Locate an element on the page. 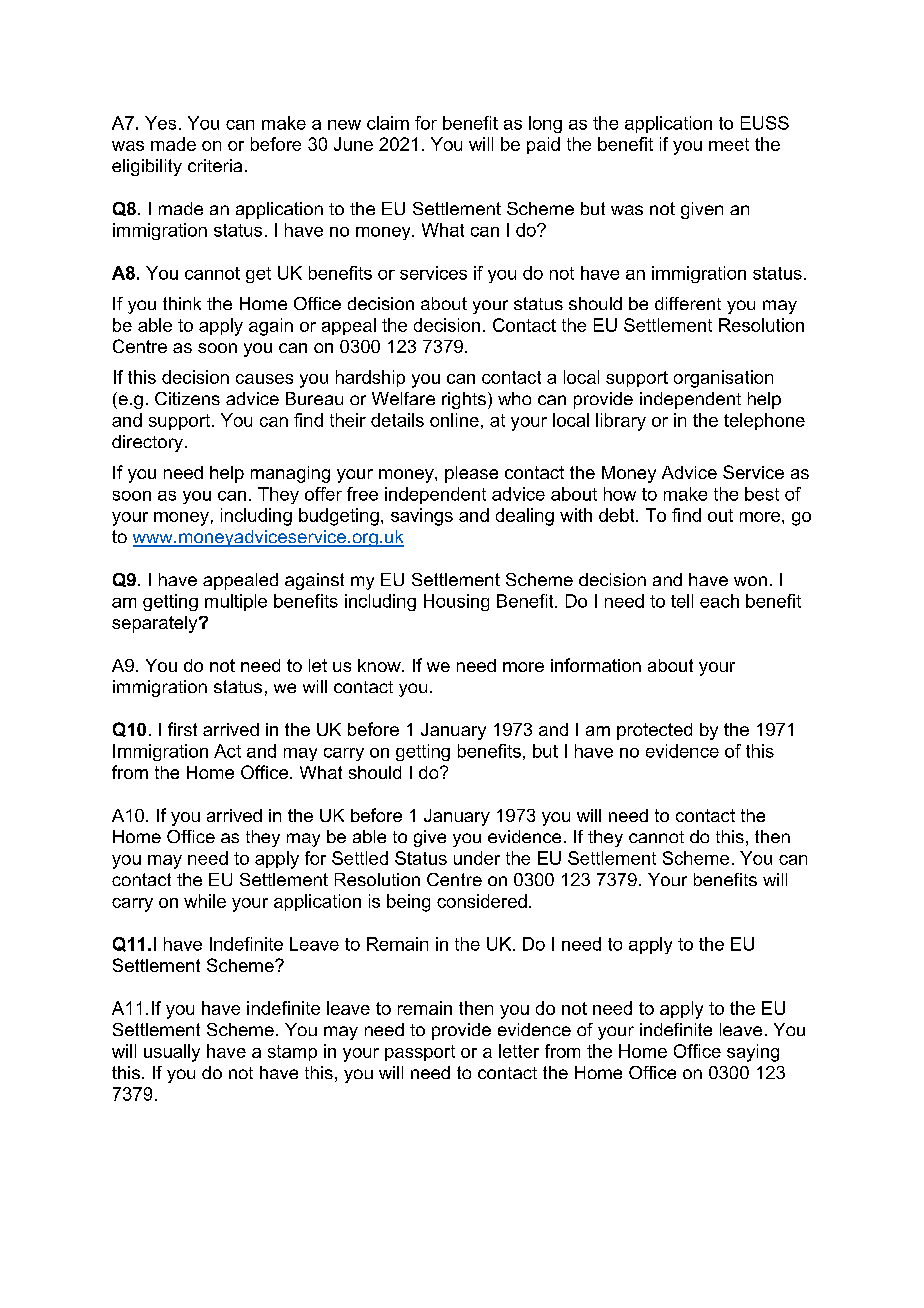 Image resolution: width=924 pixels, height=1308 pixels. know is located at coordinates (380, 665).
